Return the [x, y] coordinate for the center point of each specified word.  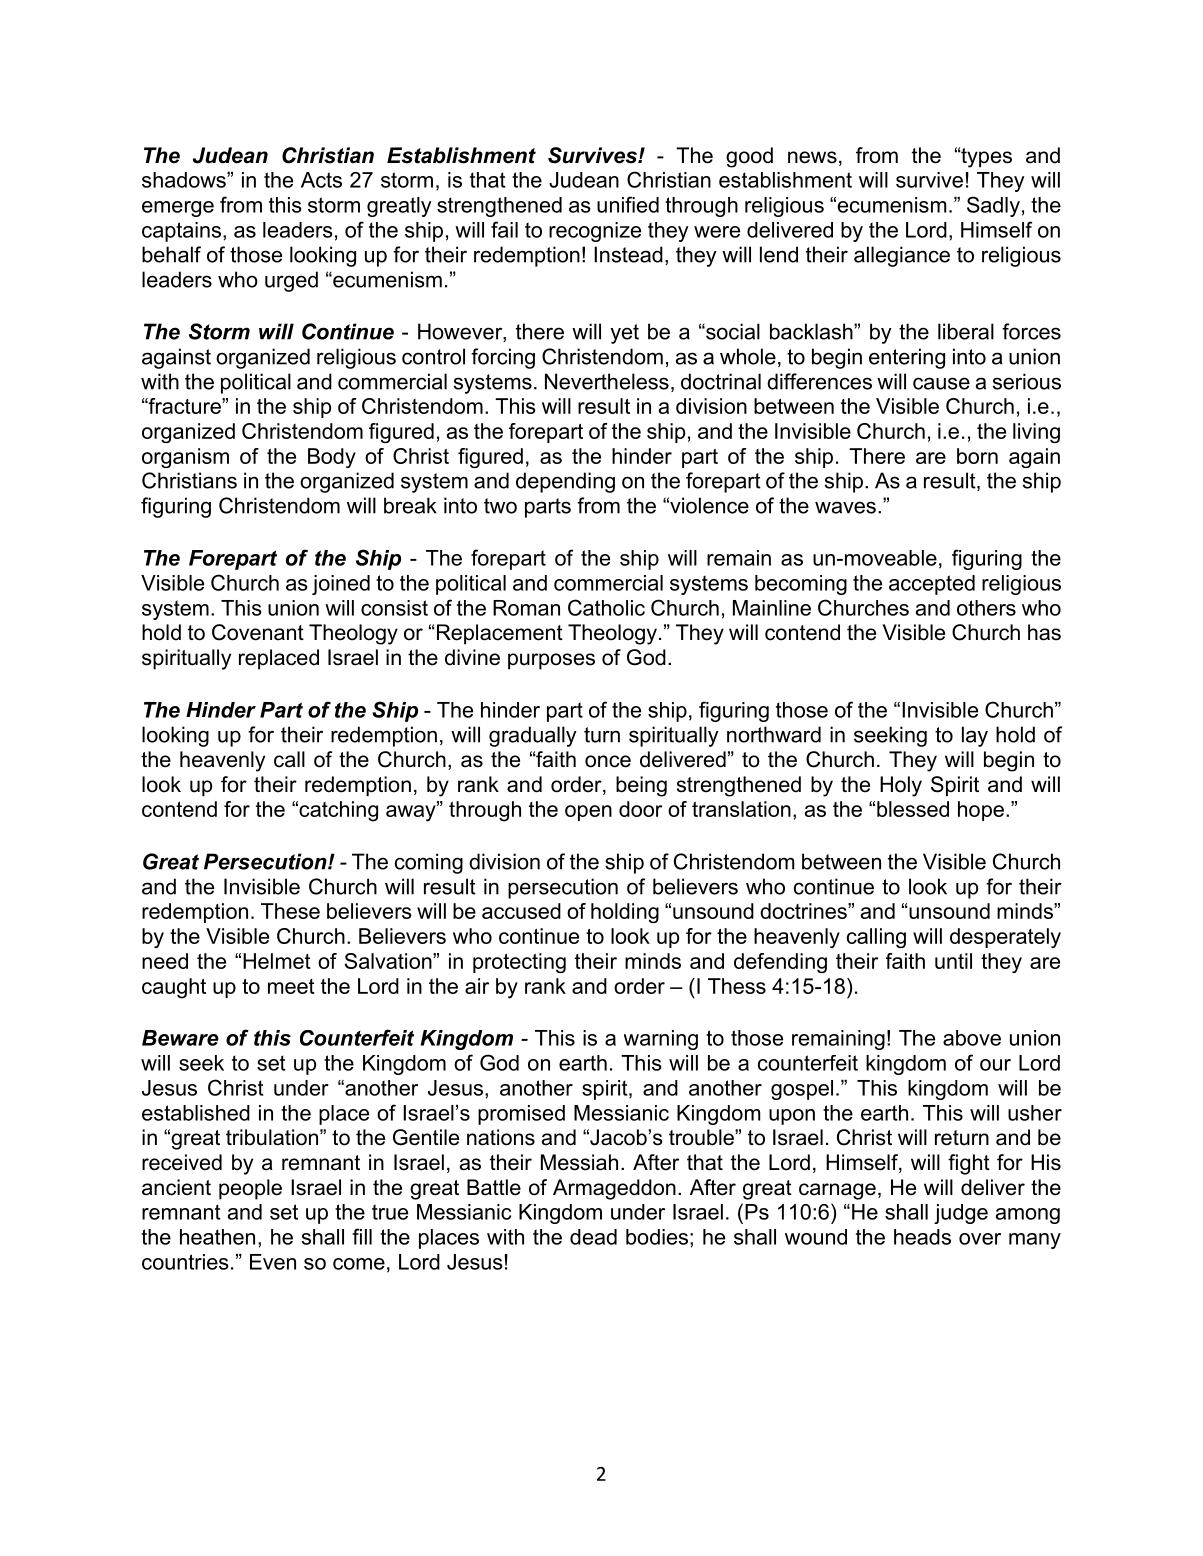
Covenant [258, 632]
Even [273, 1262]
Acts [321, 180]
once [608, 761]
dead [593, 1237]
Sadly [993, 206]
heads [922, 1237]
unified [628, 204]
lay [975, 736]
